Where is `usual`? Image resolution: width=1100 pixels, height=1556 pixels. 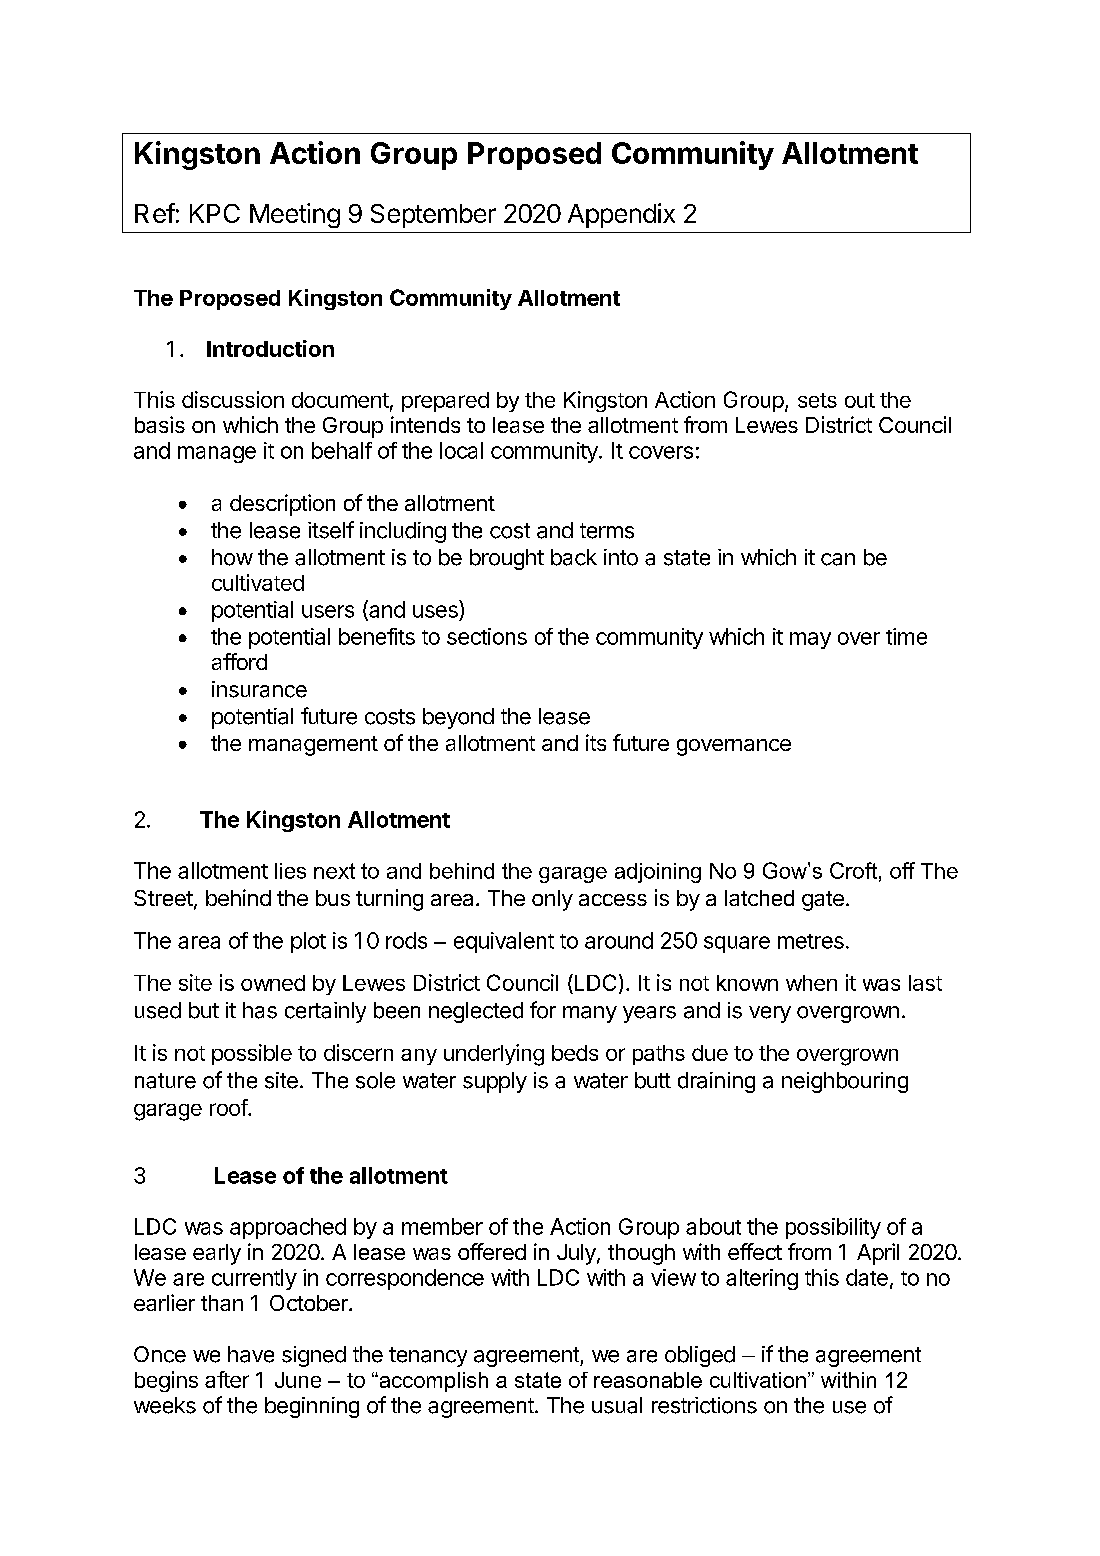 usual is located at coordinates (617, 1405).
